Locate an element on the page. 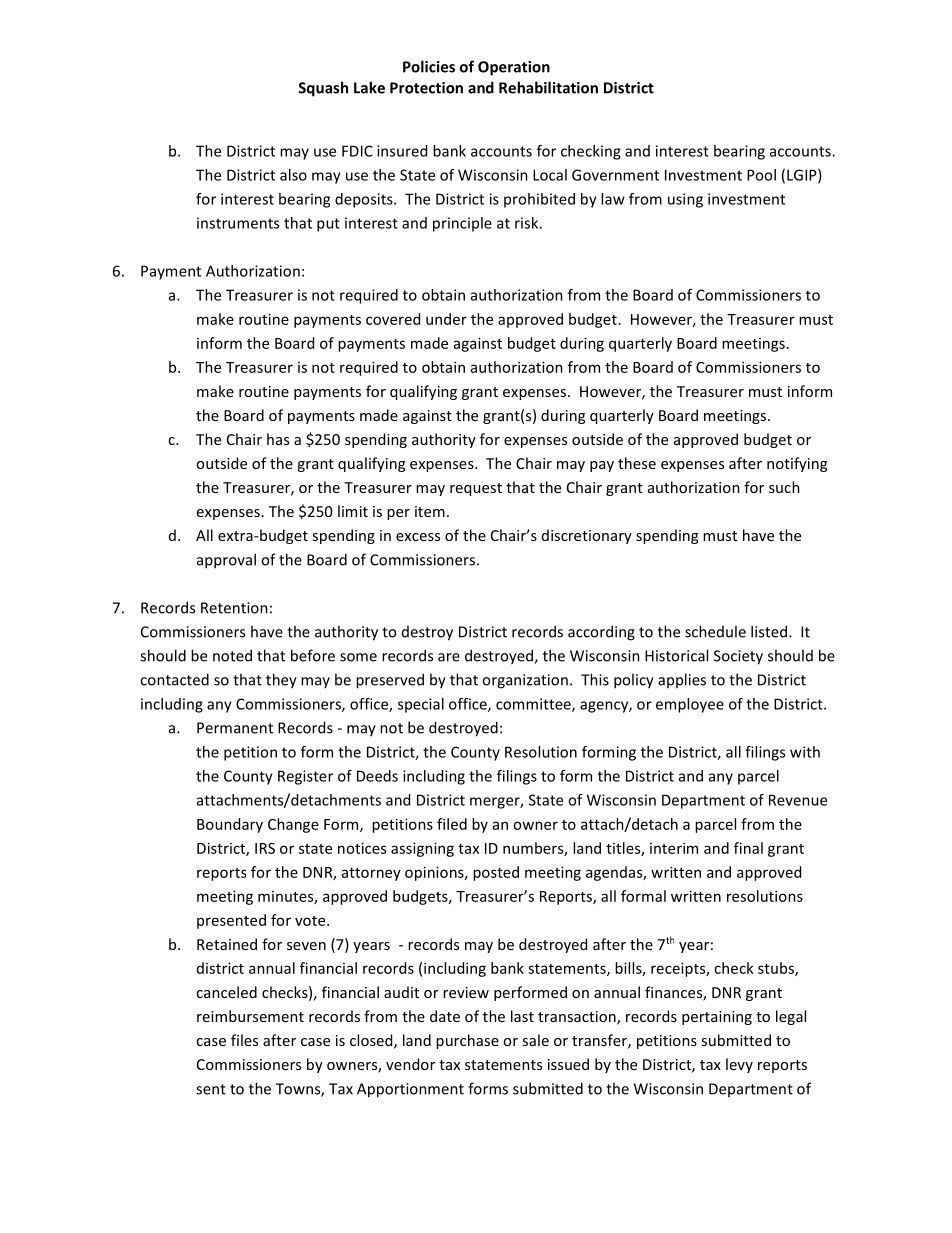 The image size is (952, 1233). Squash is located at coordinates (323, 89).
